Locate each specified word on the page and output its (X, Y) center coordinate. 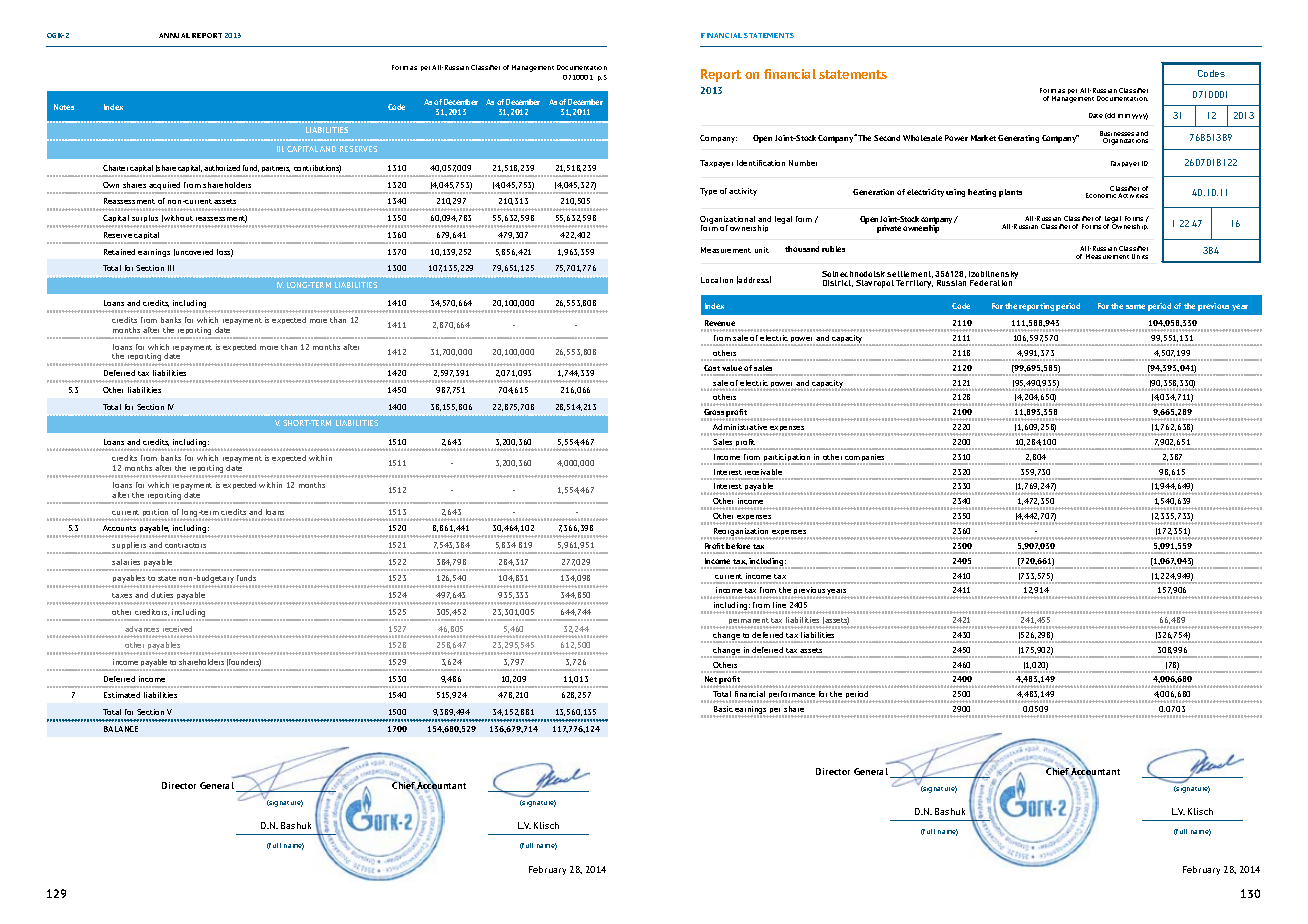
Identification (761, 163)
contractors (185, 545)
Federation (991, 283)
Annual (174, 35)
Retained (119, 252)
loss (225, 253)
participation (787, 459)
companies (865, 459)
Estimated (122, 695)
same (1135, 306)
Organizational (727, 221)
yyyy (1140, 116)
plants (1010, 193)
